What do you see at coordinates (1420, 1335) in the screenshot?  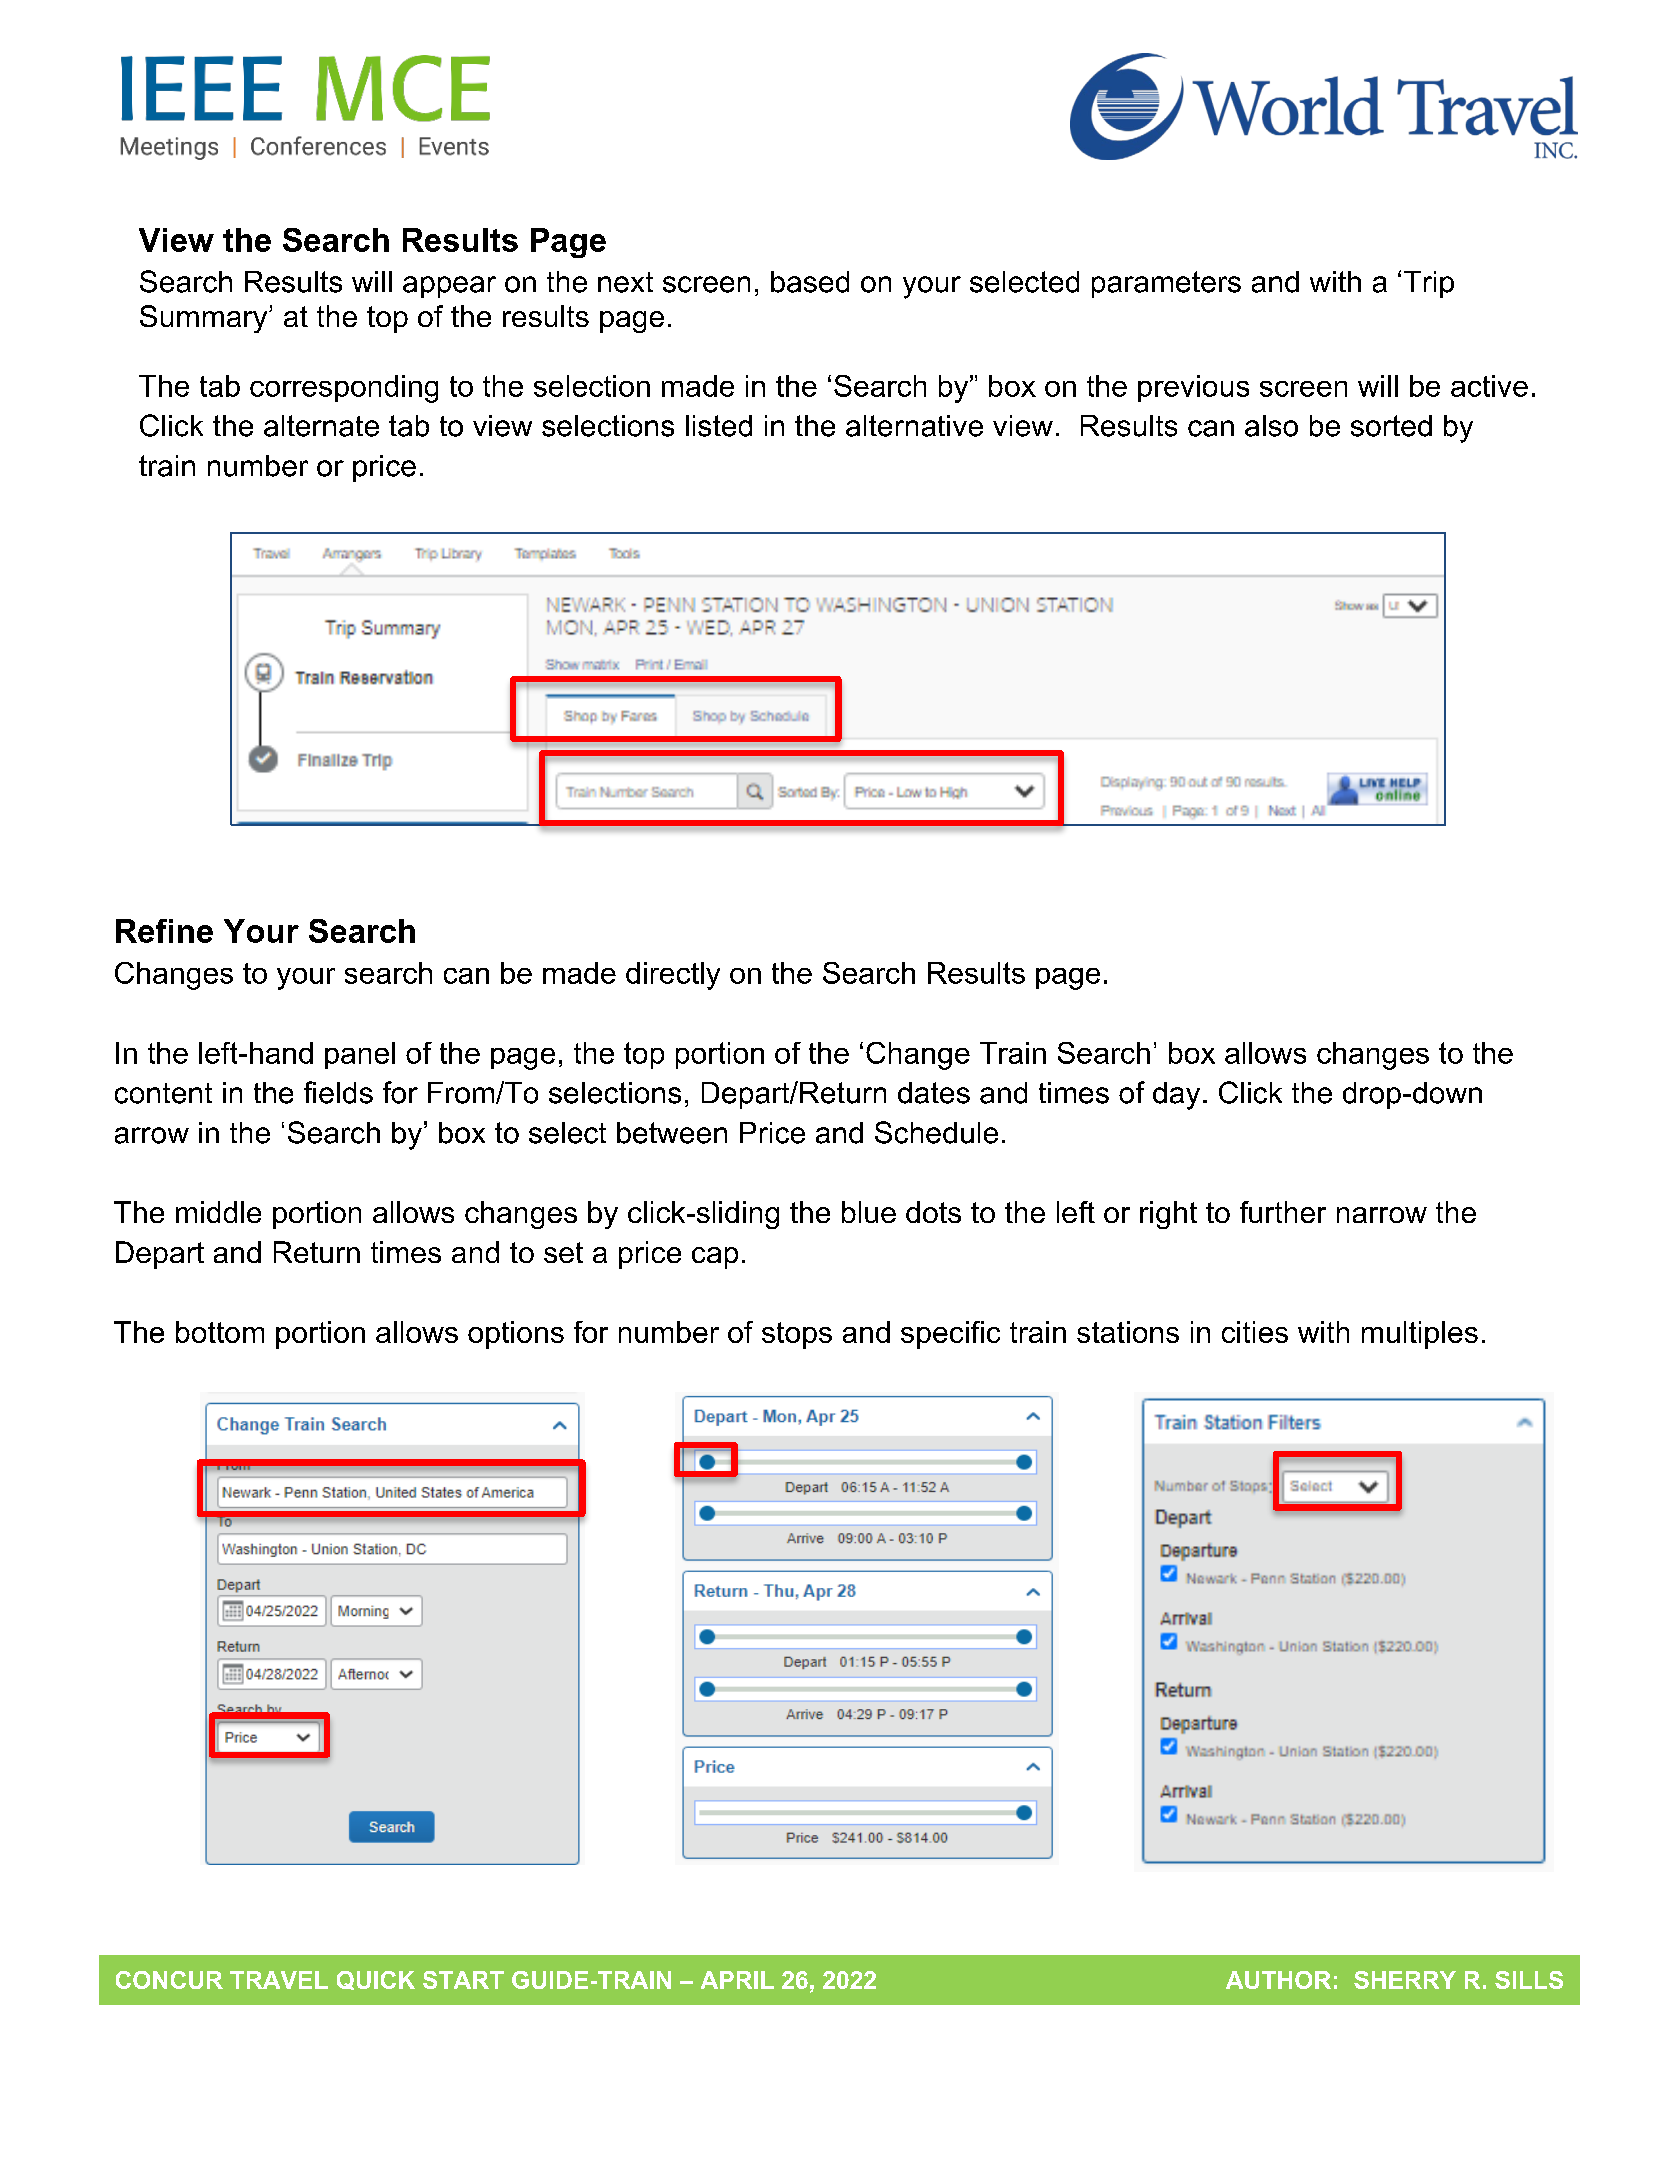 I see `multiples` at bounding box center [1420, 1335].
